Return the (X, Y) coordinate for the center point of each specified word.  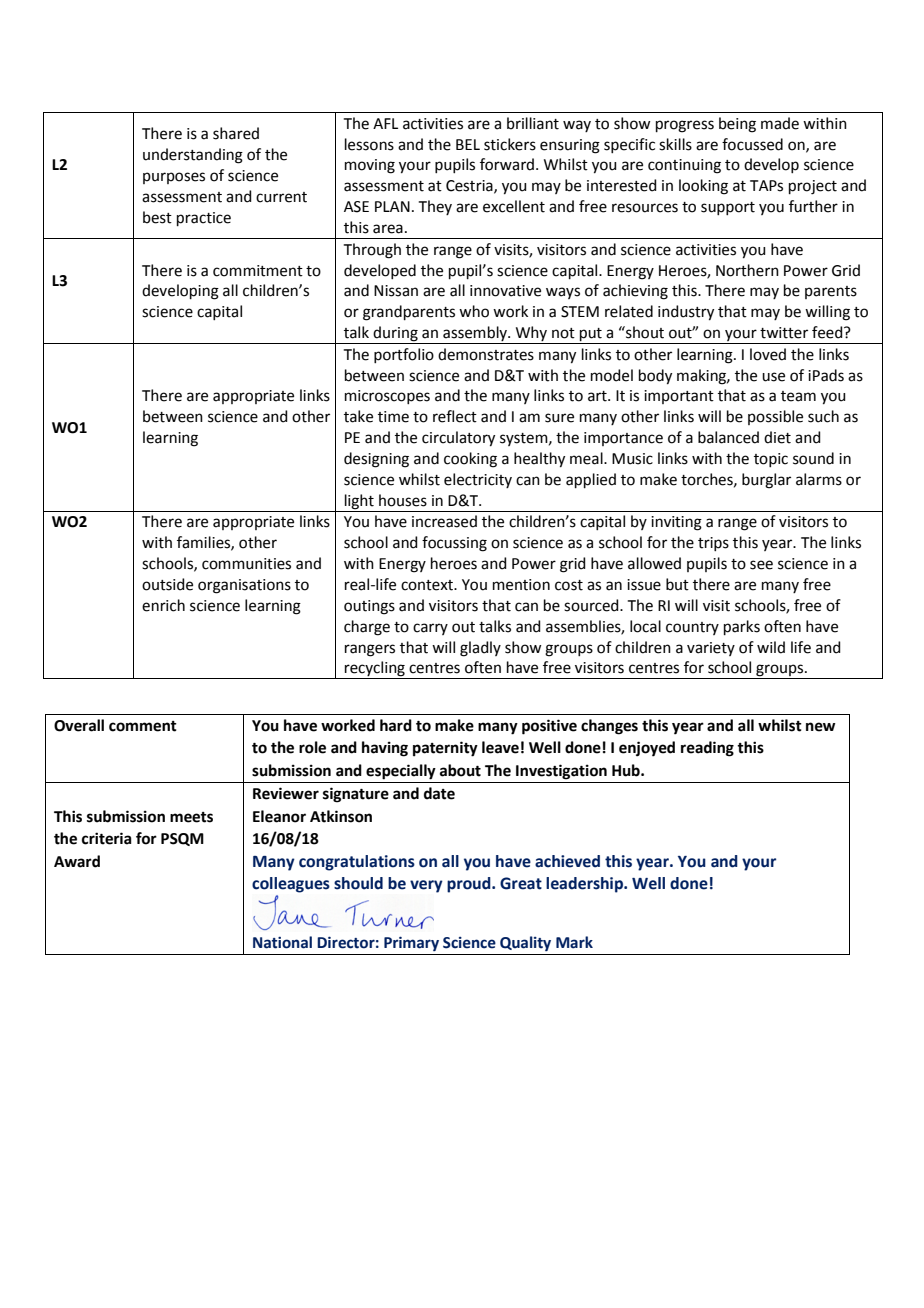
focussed (752, 144)
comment (143, 726)
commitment (258, 271)
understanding (193, 156)
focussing (454, 544)
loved (768, 354)
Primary (411, 943)
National (282, 942)
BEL (468, 144)
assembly (475, 335)
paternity (445, 749)
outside (167, 584)
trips (713, 544)
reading (707, 749)
